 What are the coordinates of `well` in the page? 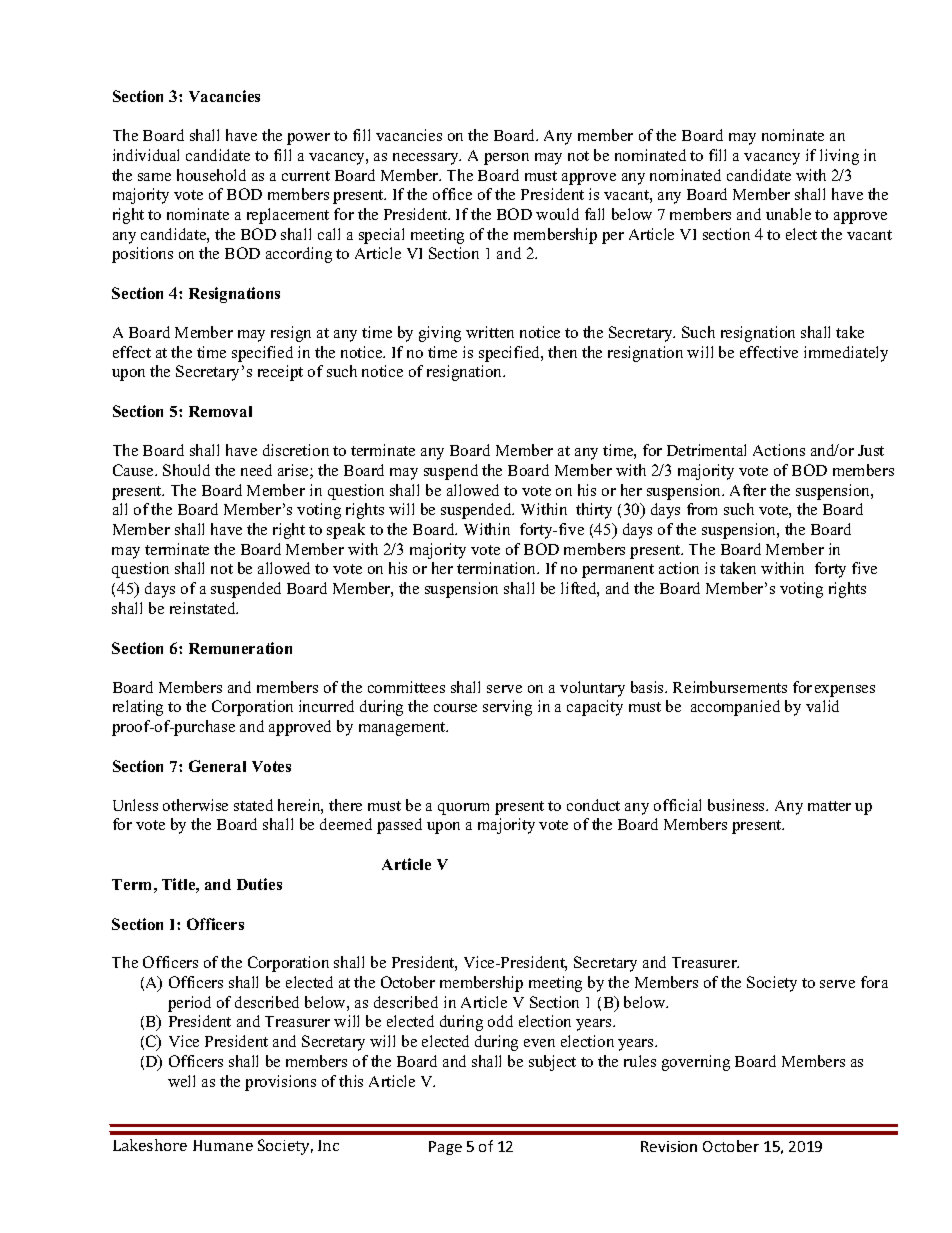 It's located at (181, 1081).
